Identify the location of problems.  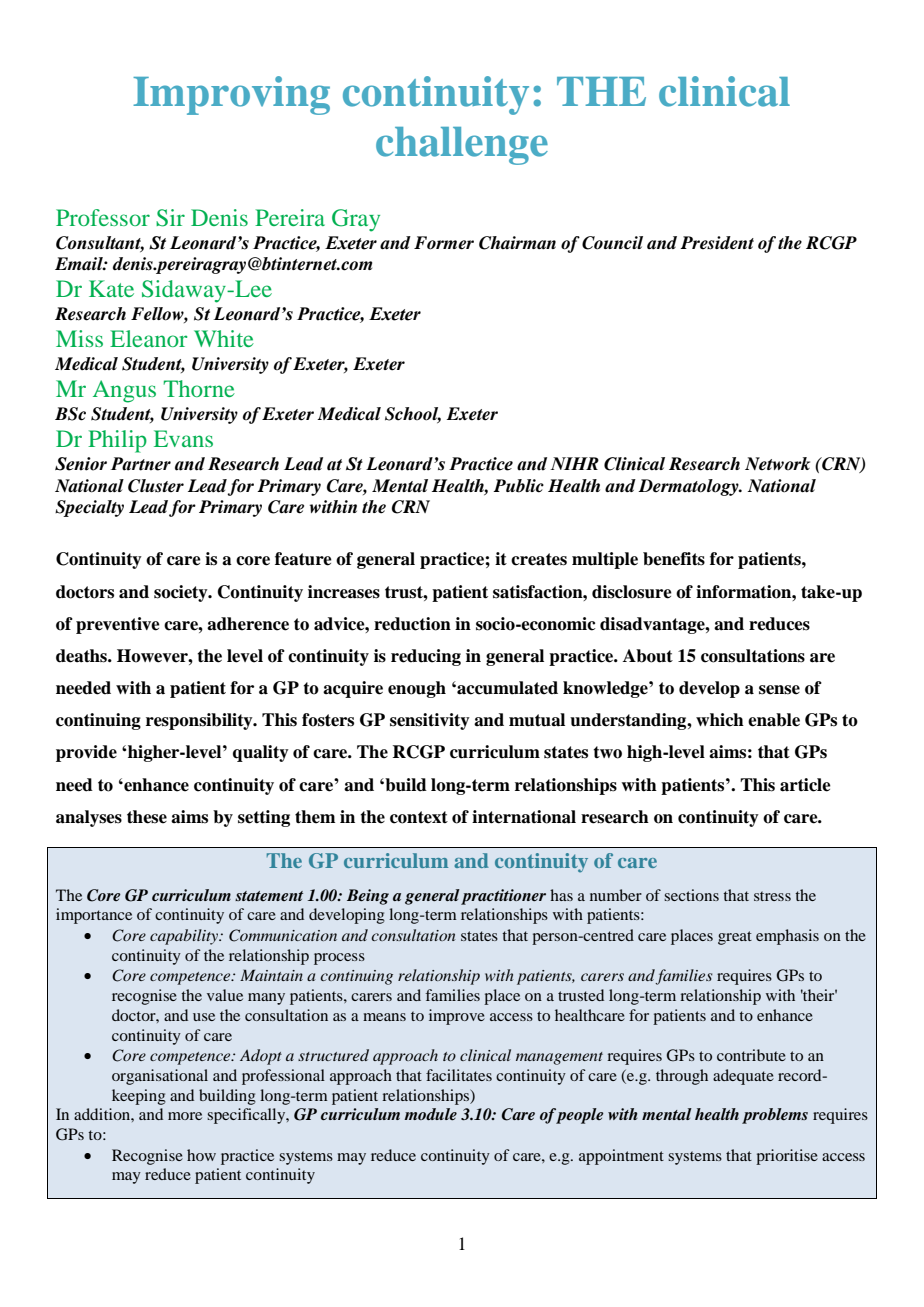
(775, 1116).
